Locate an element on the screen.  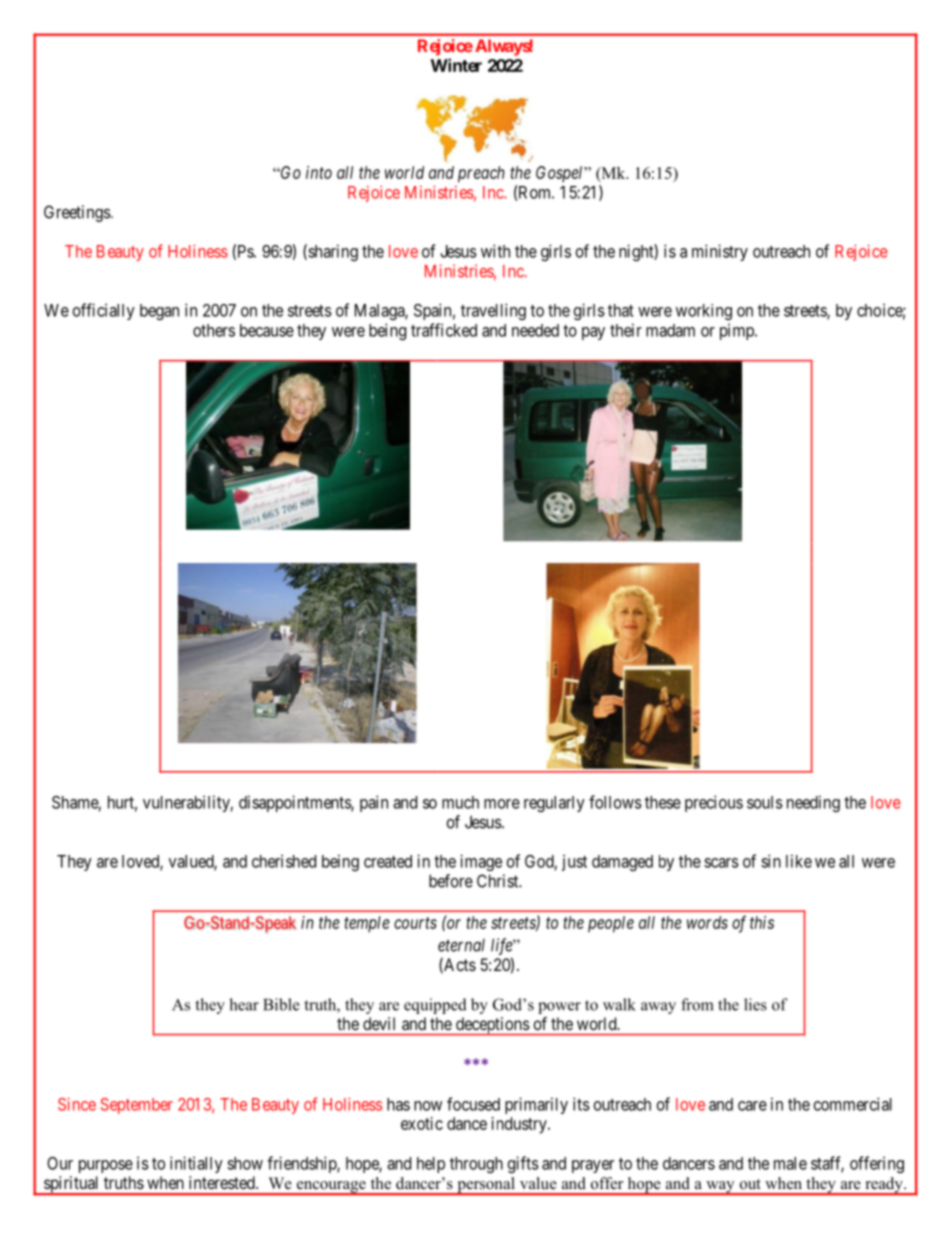
initially is located at coordinates (196, 1164).
